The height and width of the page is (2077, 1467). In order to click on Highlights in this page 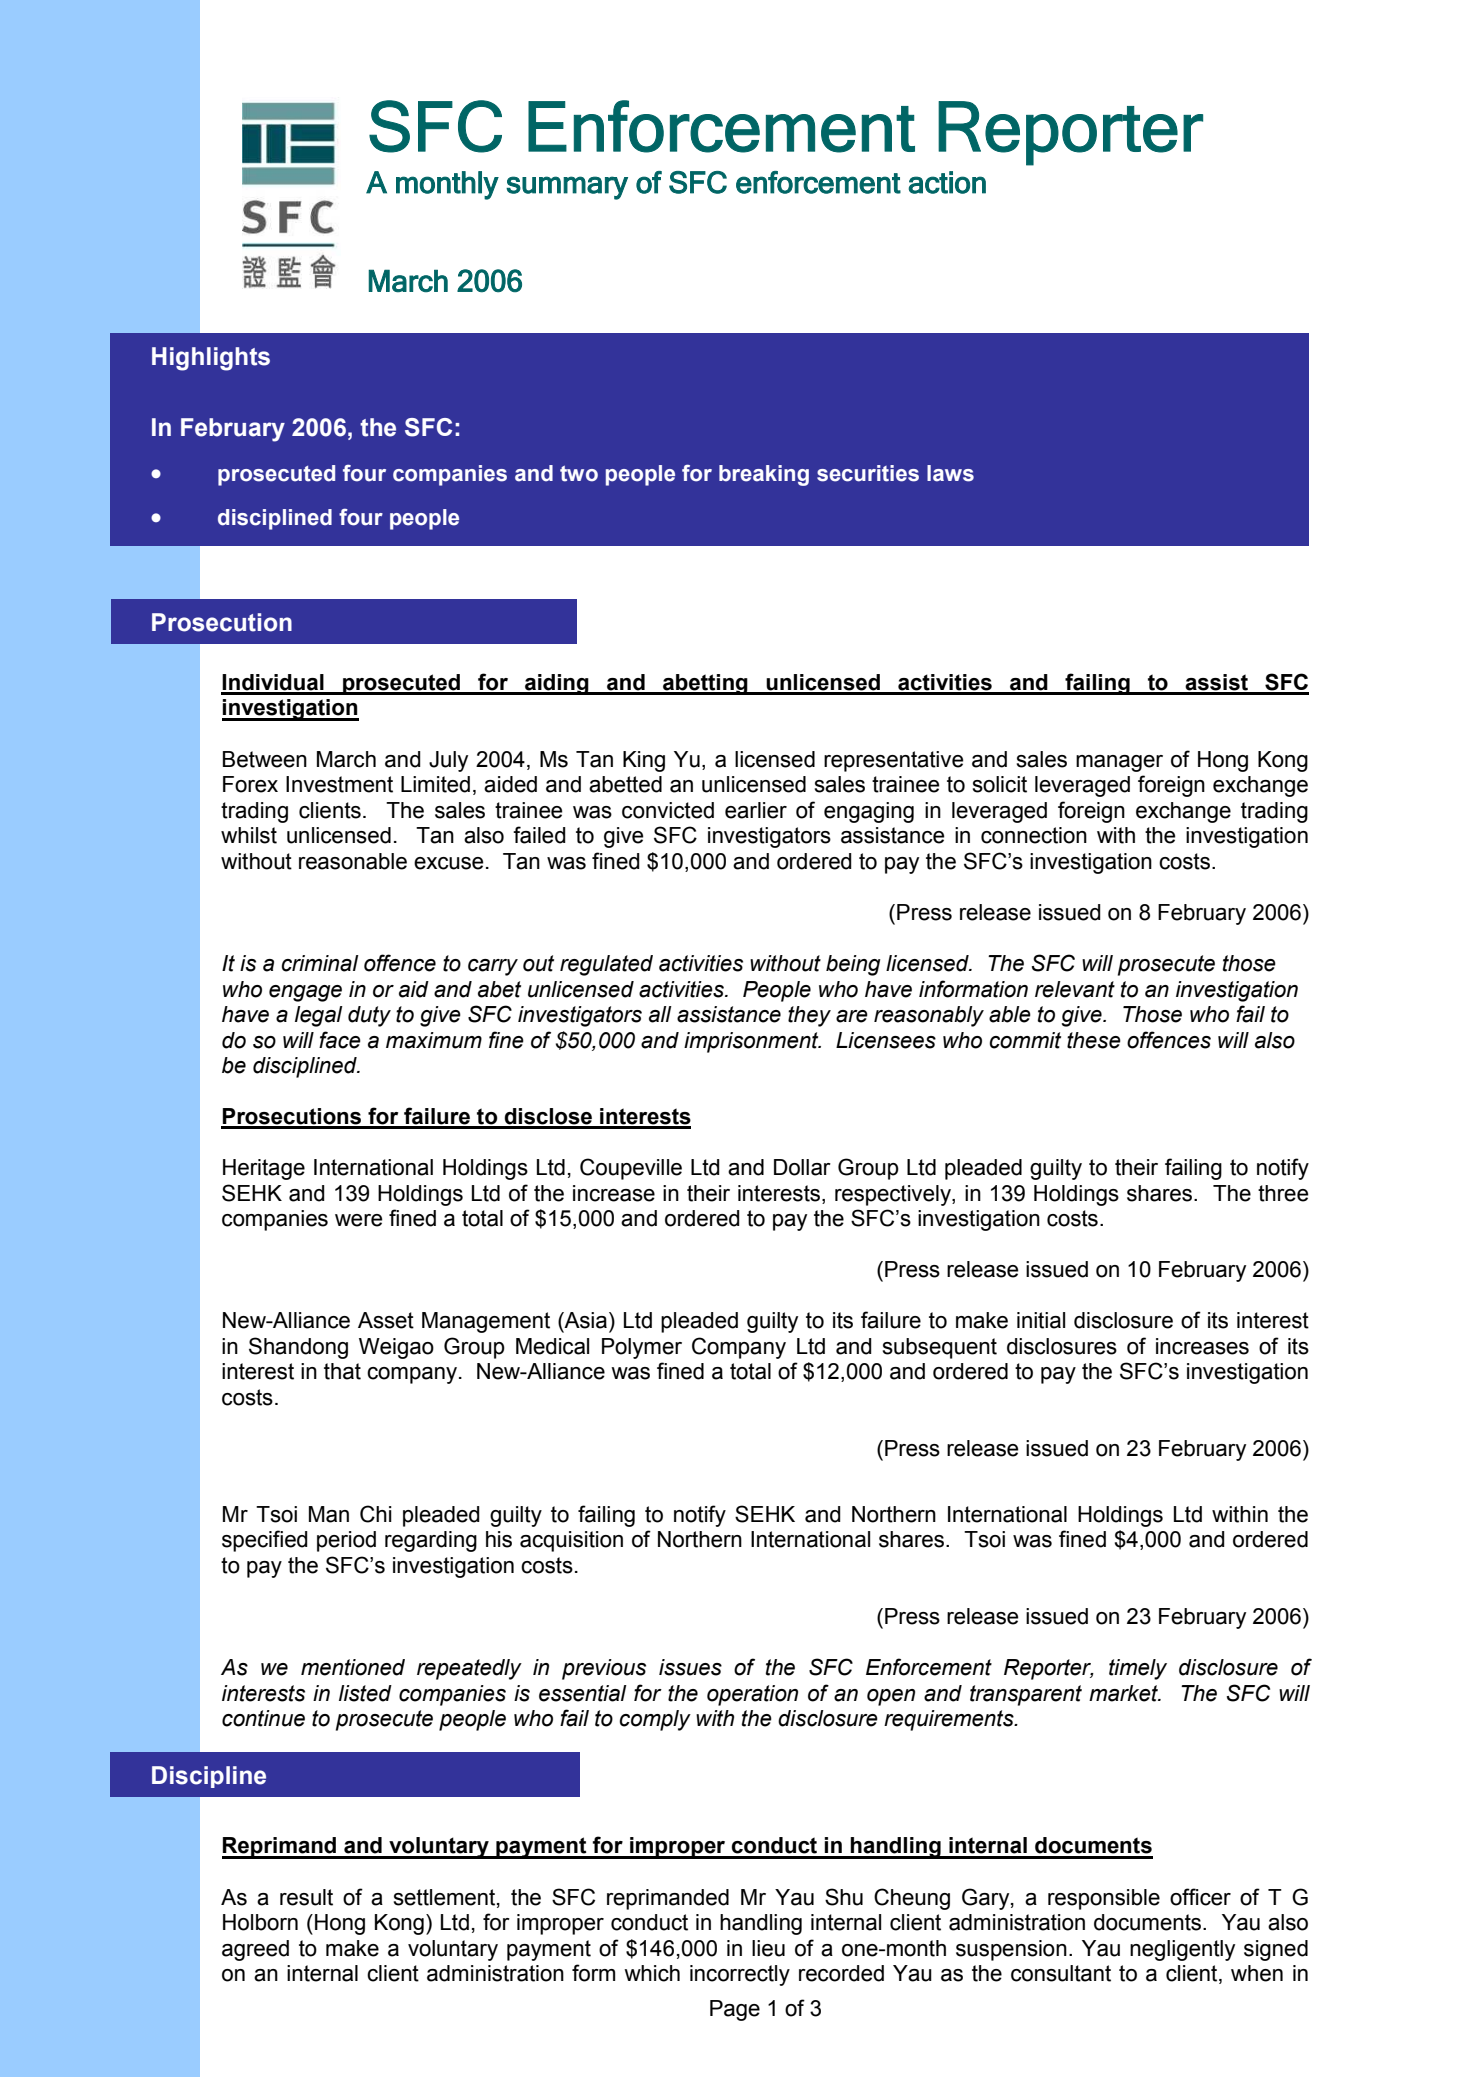, I will do `click(211, 359)`.
